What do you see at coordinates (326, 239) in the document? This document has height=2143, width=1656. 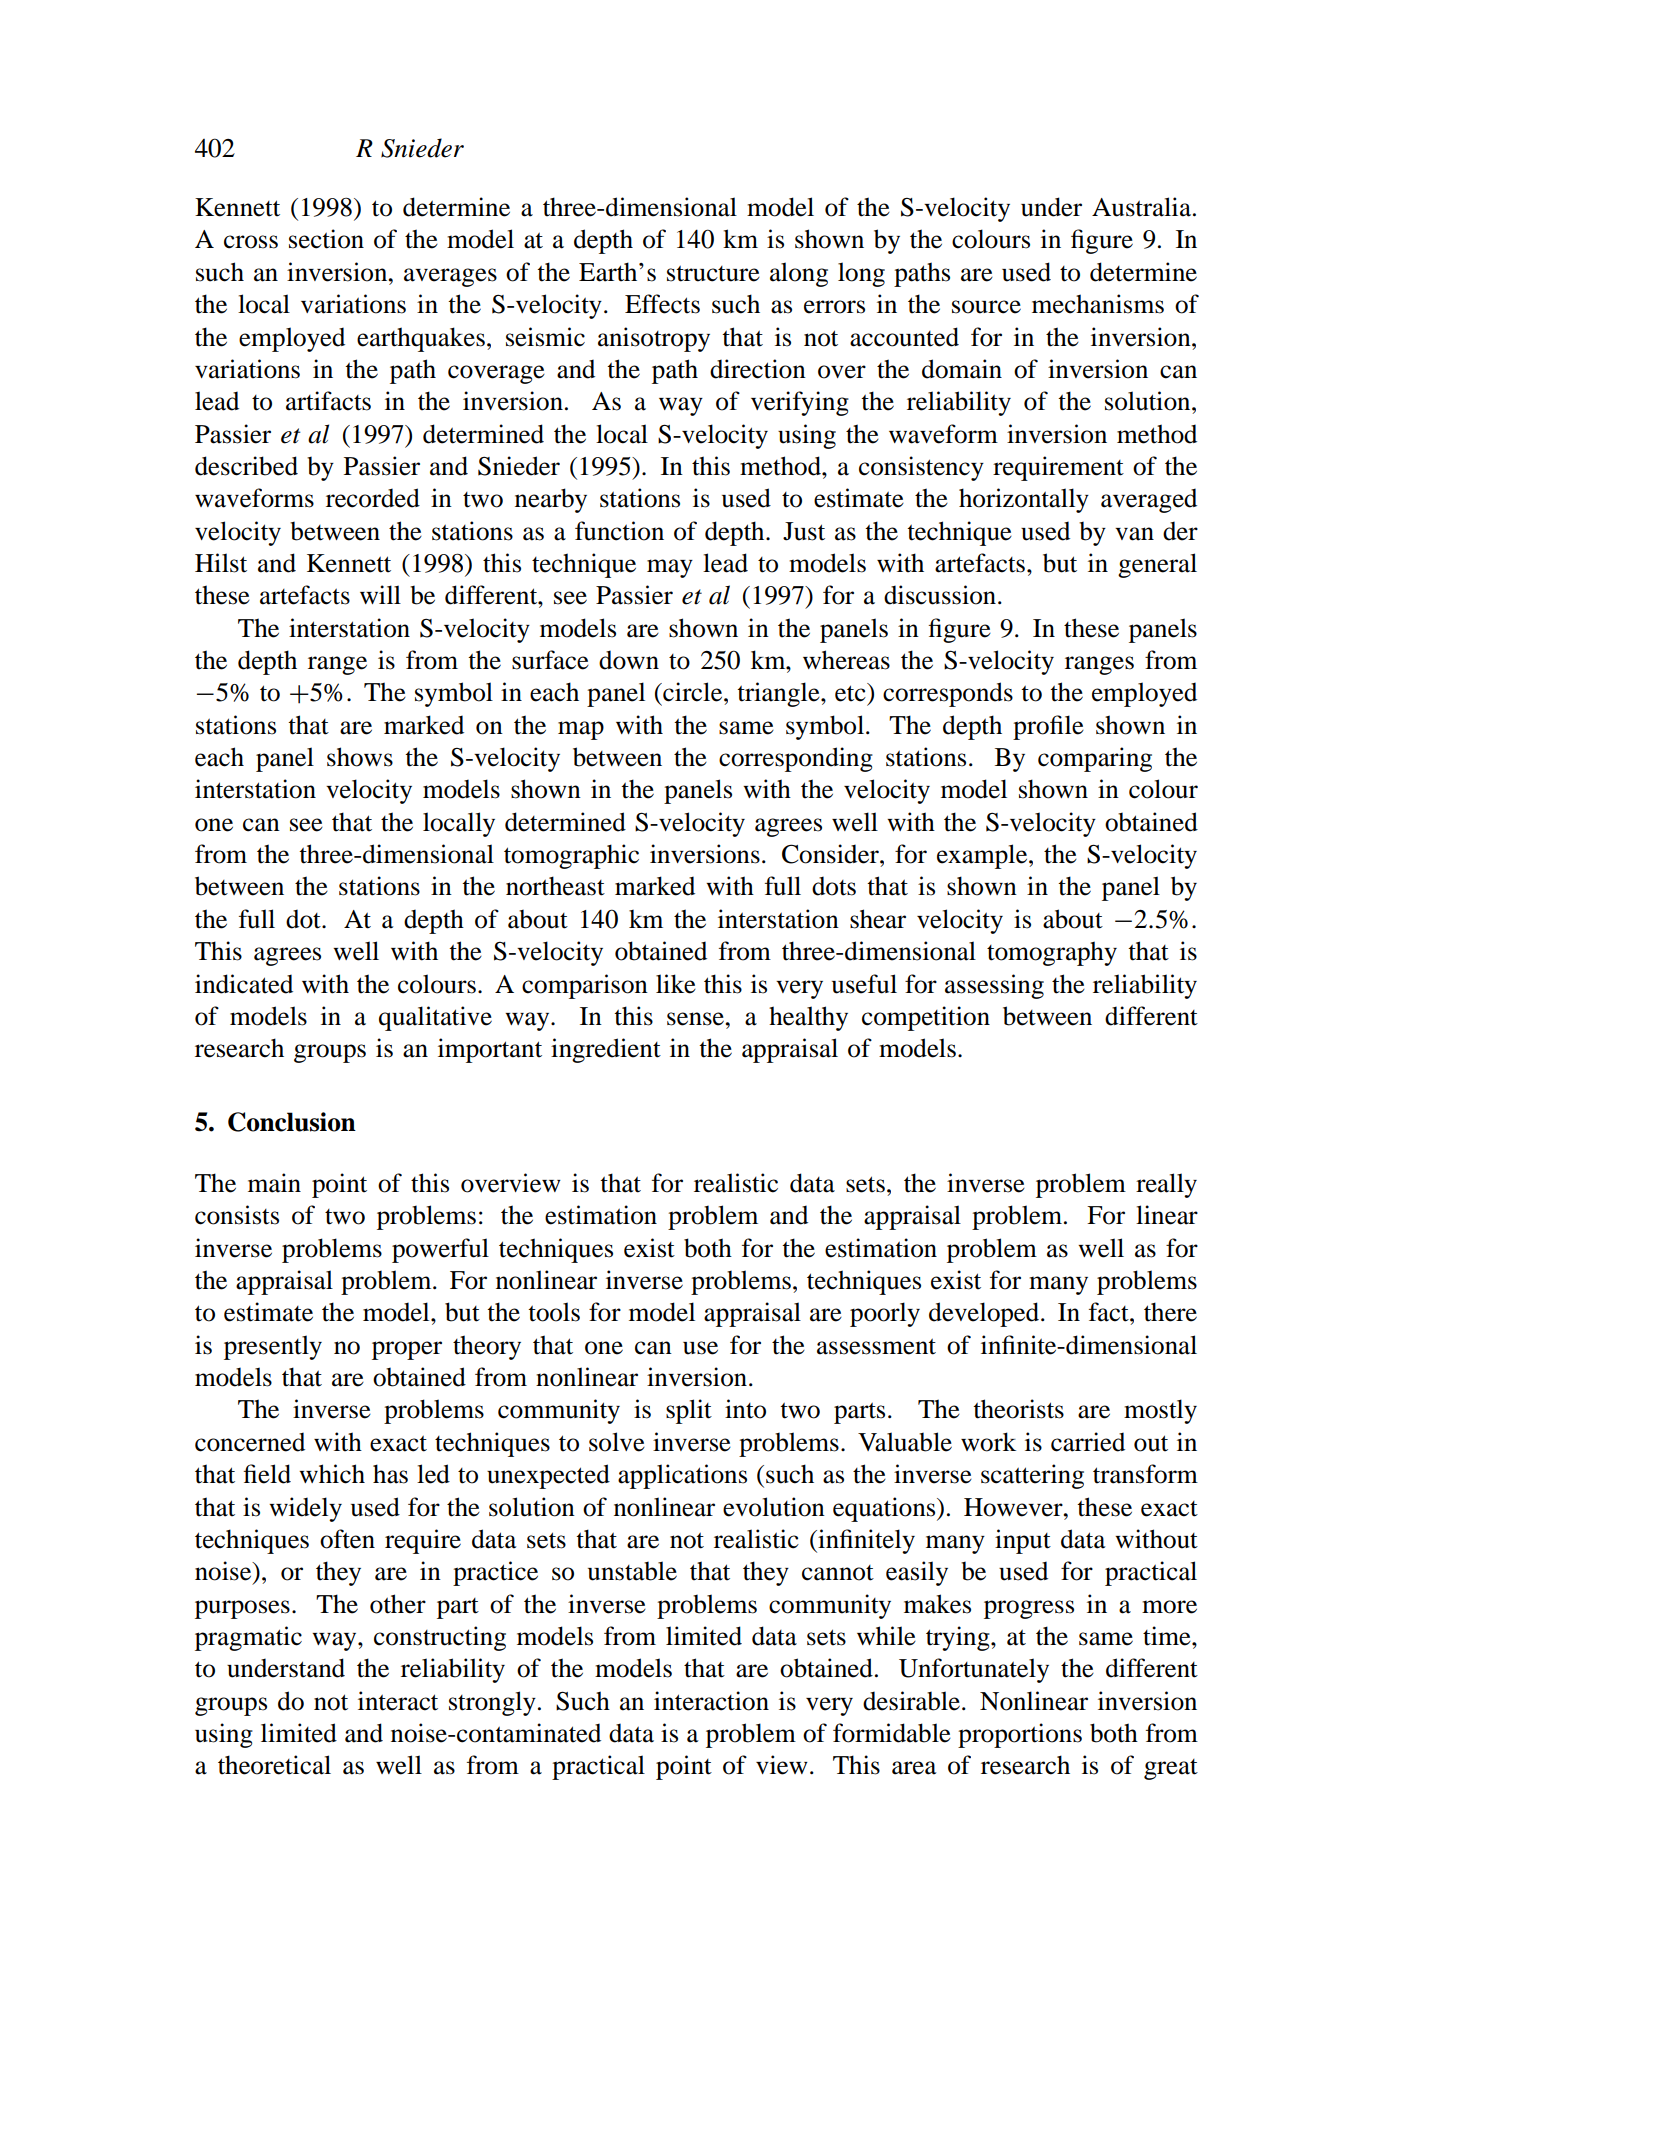 I see `section` at bounding box center [326, 239].
